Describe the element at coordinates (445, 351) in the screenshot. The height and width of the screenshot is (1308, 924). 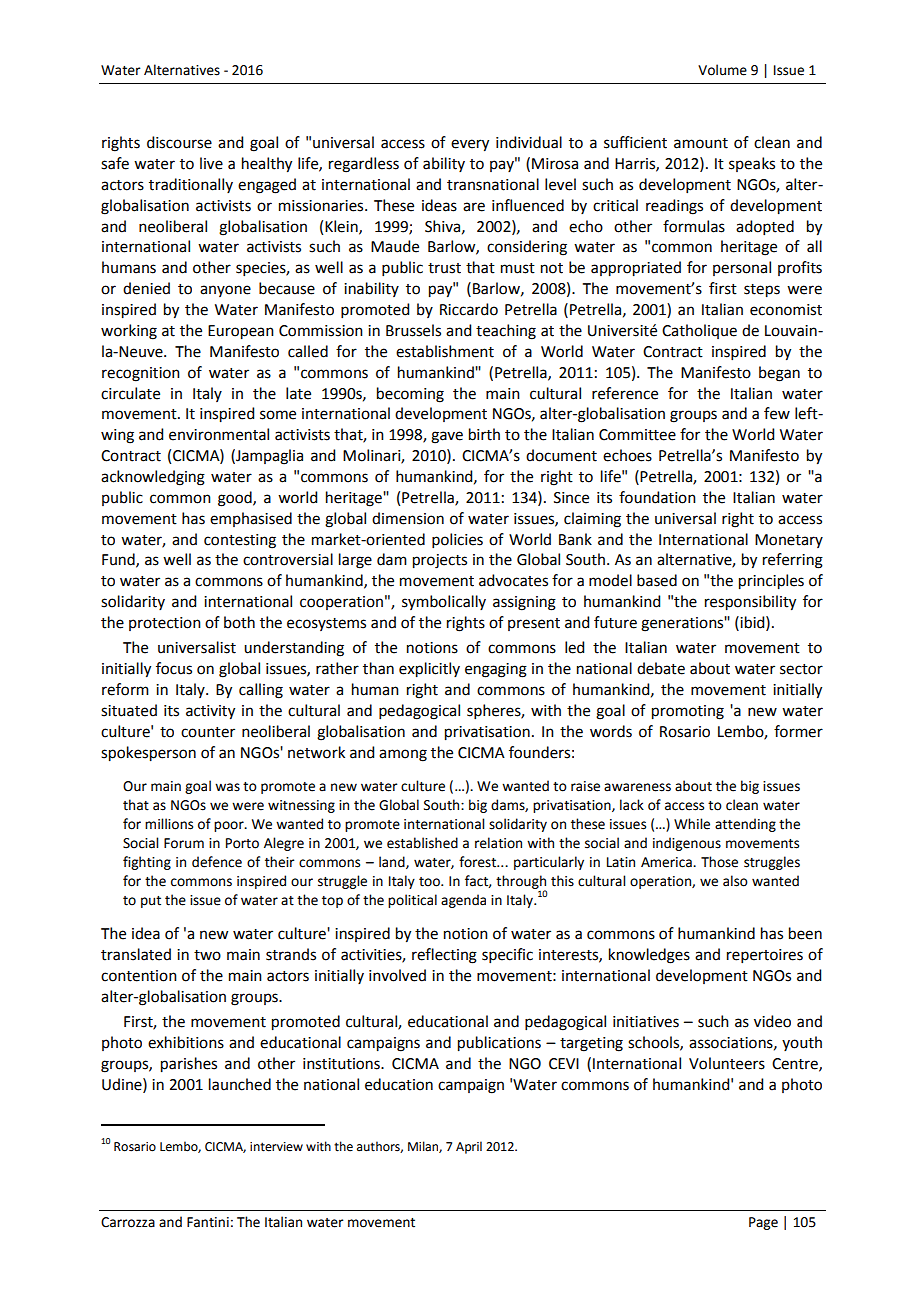
I see `establishment` at that location.
